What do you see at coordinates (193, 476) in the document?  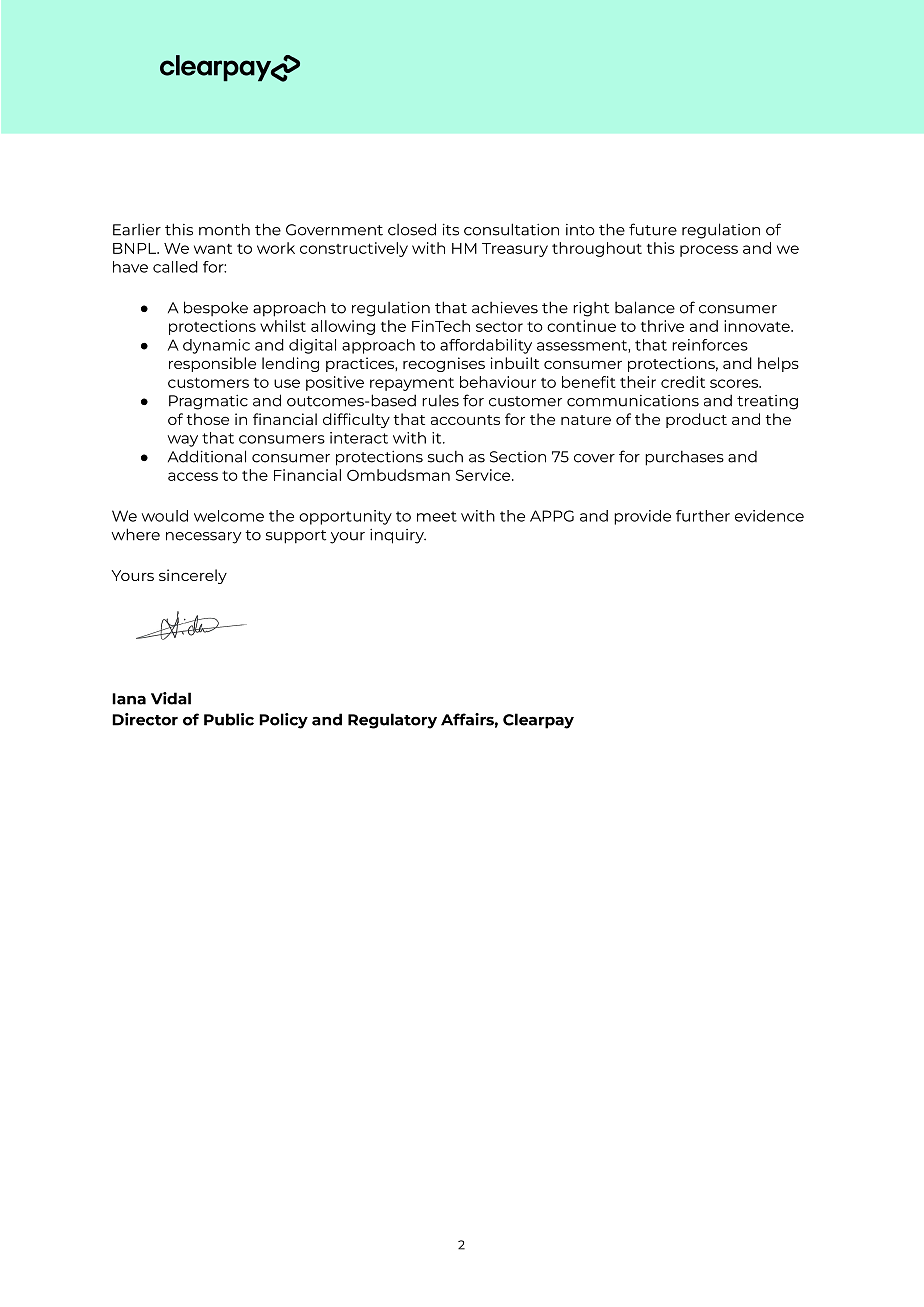 I see `access` at bounding box center [193, 476].
